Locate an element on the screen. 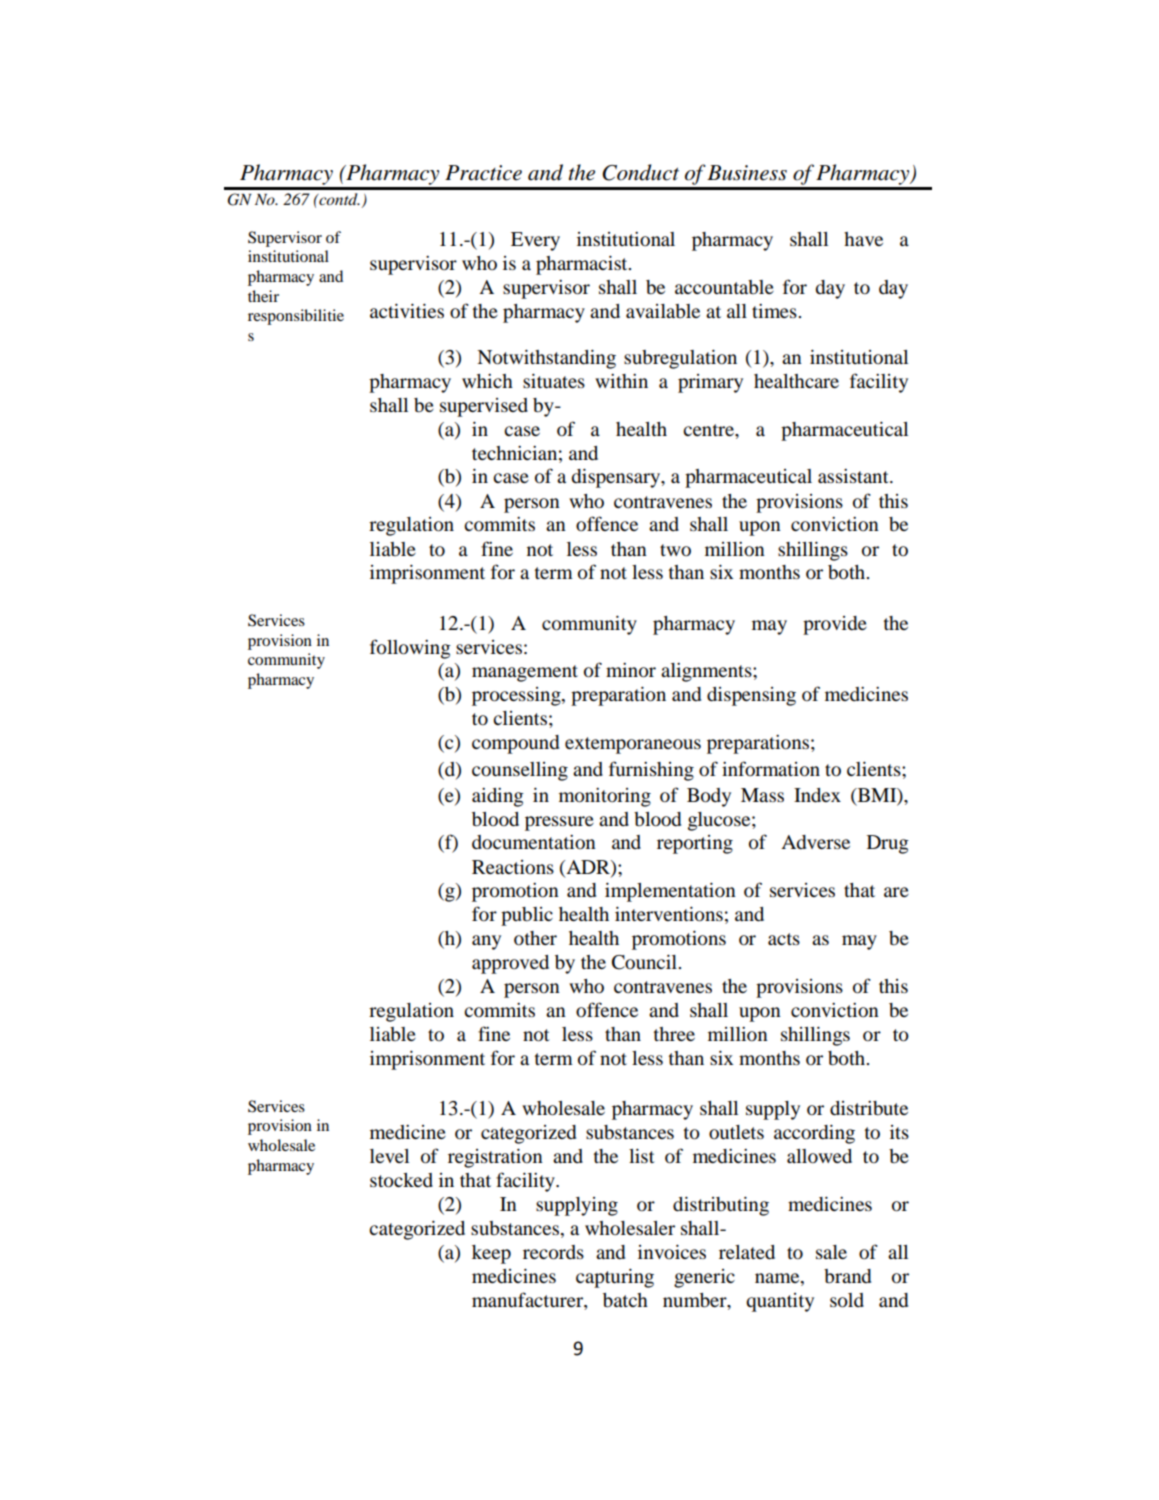 The height and width of the screenshot is (1500, 1159). information is located at coordinates (771, 769).
